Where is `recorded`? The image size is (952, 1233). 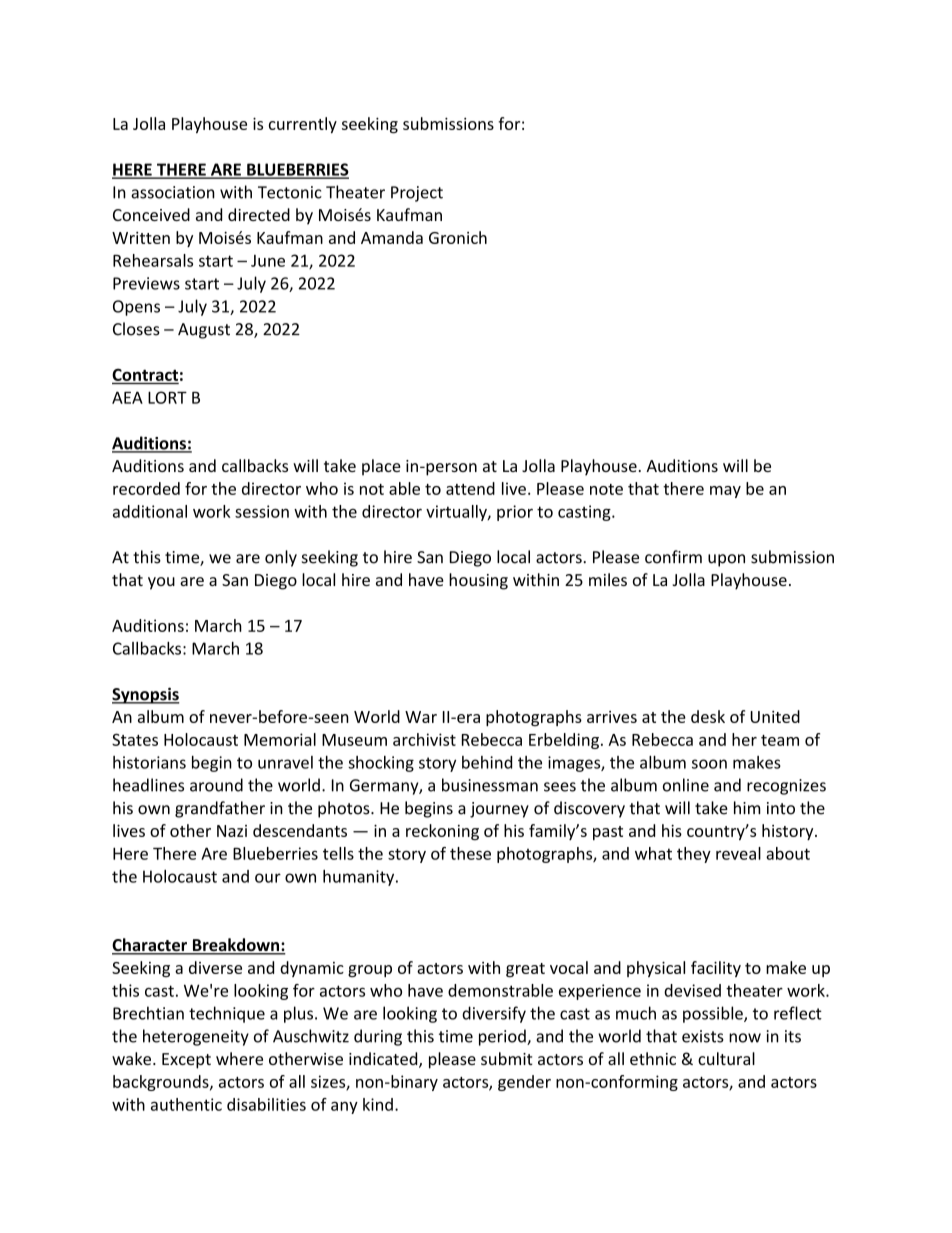 recorded is located at coordinates (146, 488).
